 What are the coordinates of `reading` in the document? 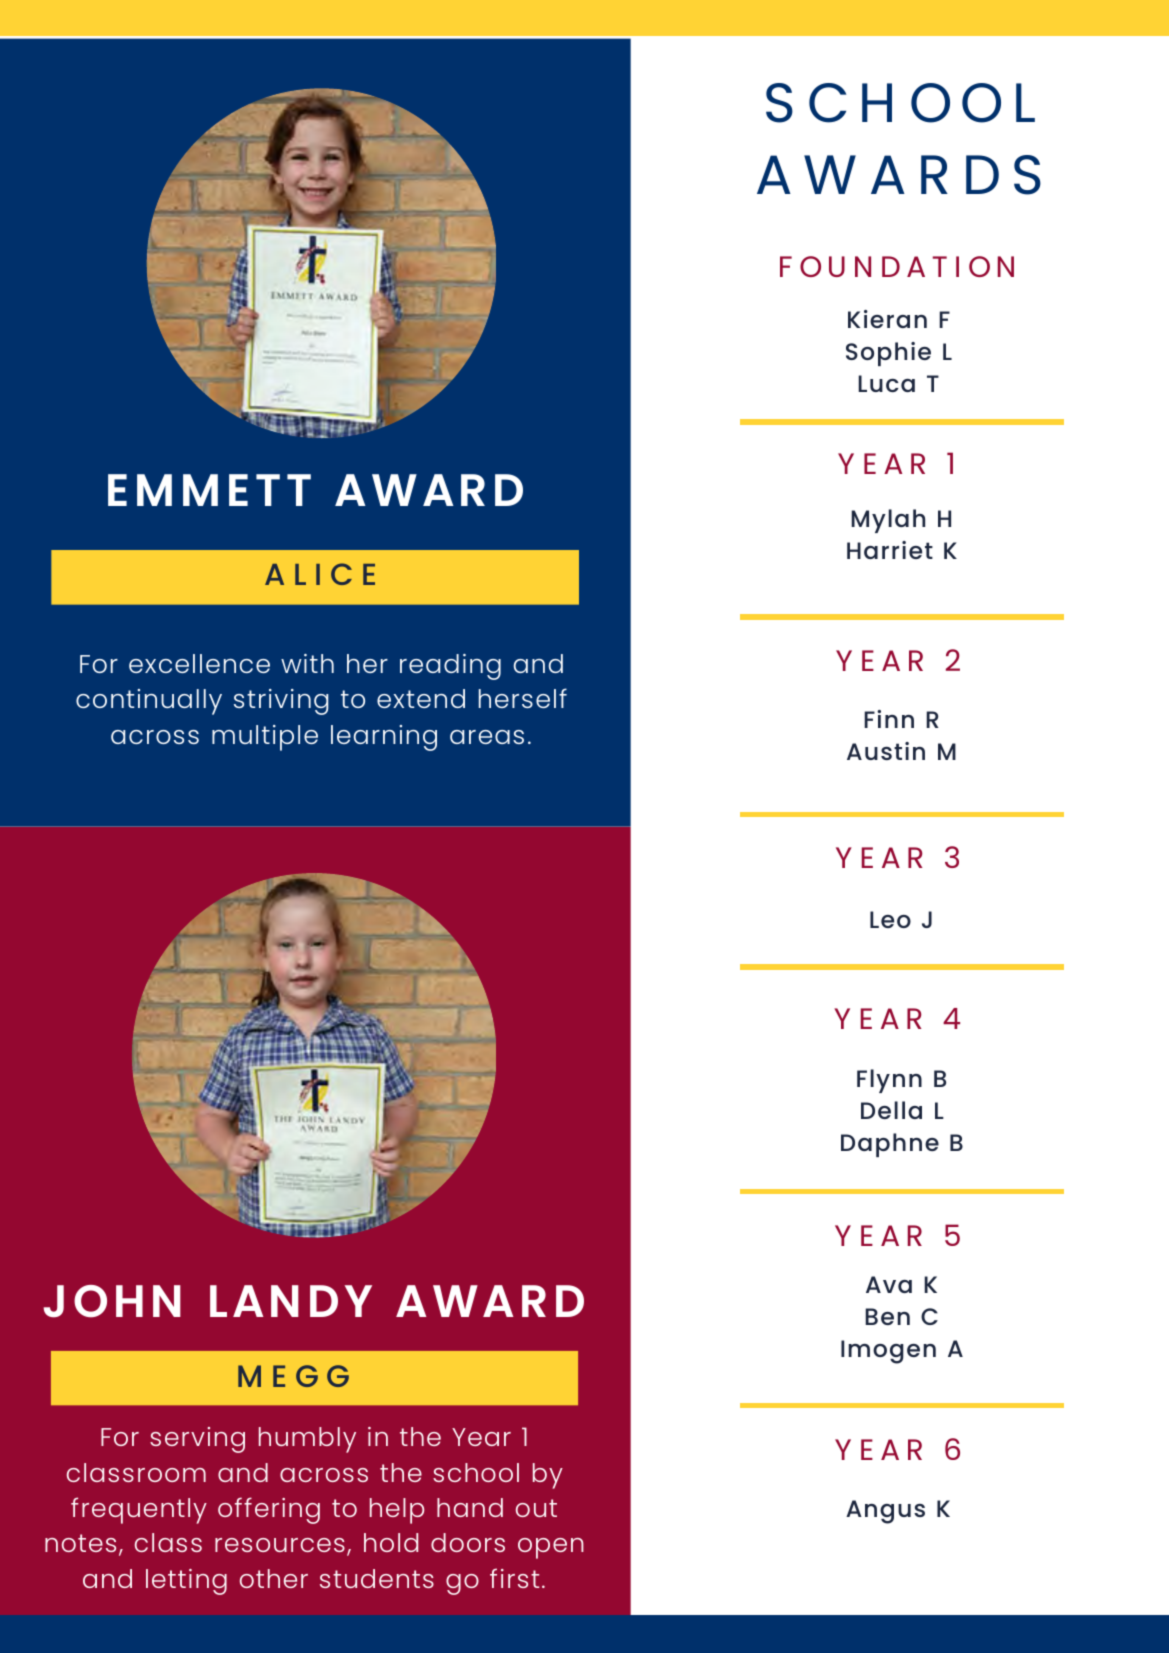 It's located at (450, 667).
